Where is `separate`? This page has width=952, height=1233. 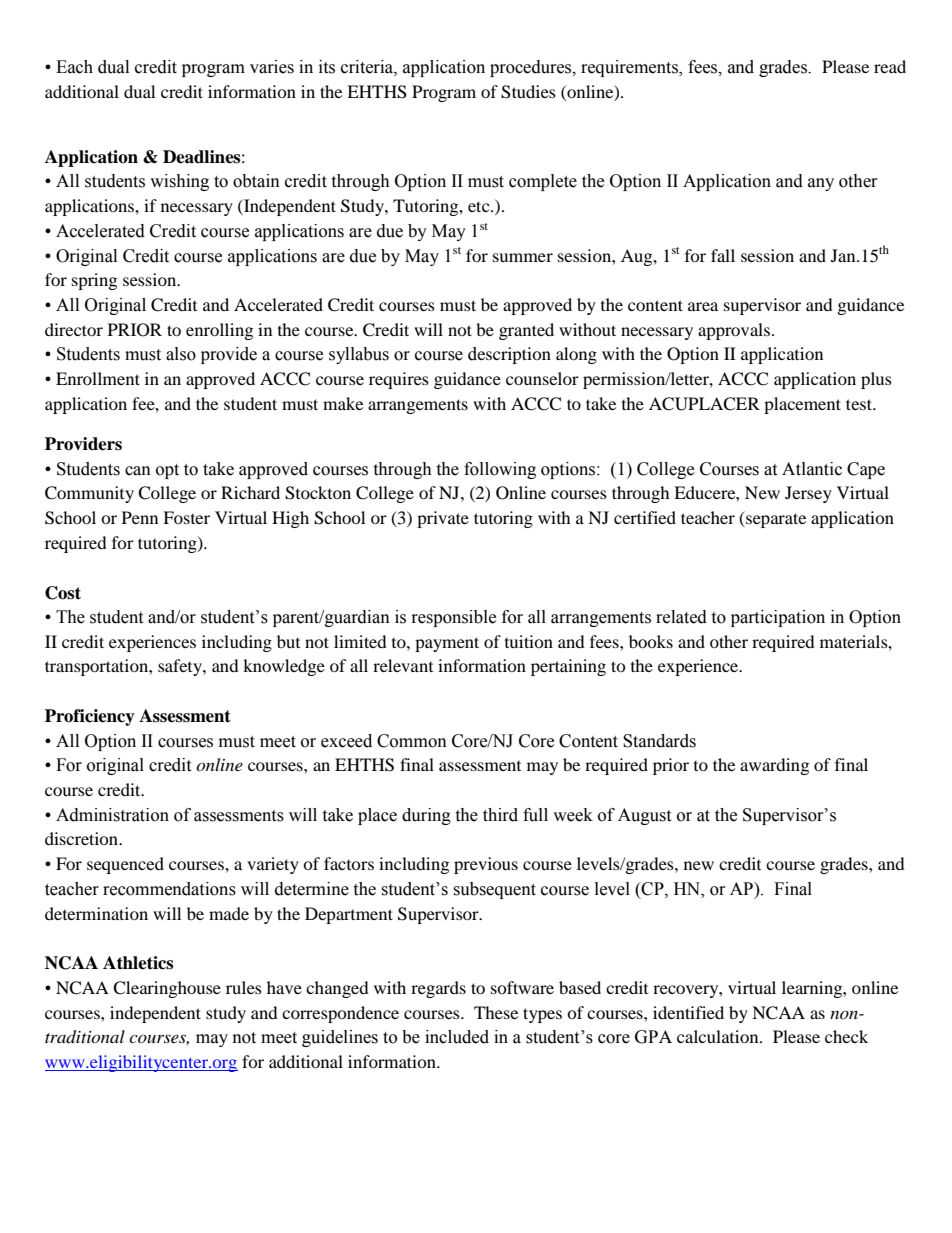
separate is located at coordinates (775, 519).
